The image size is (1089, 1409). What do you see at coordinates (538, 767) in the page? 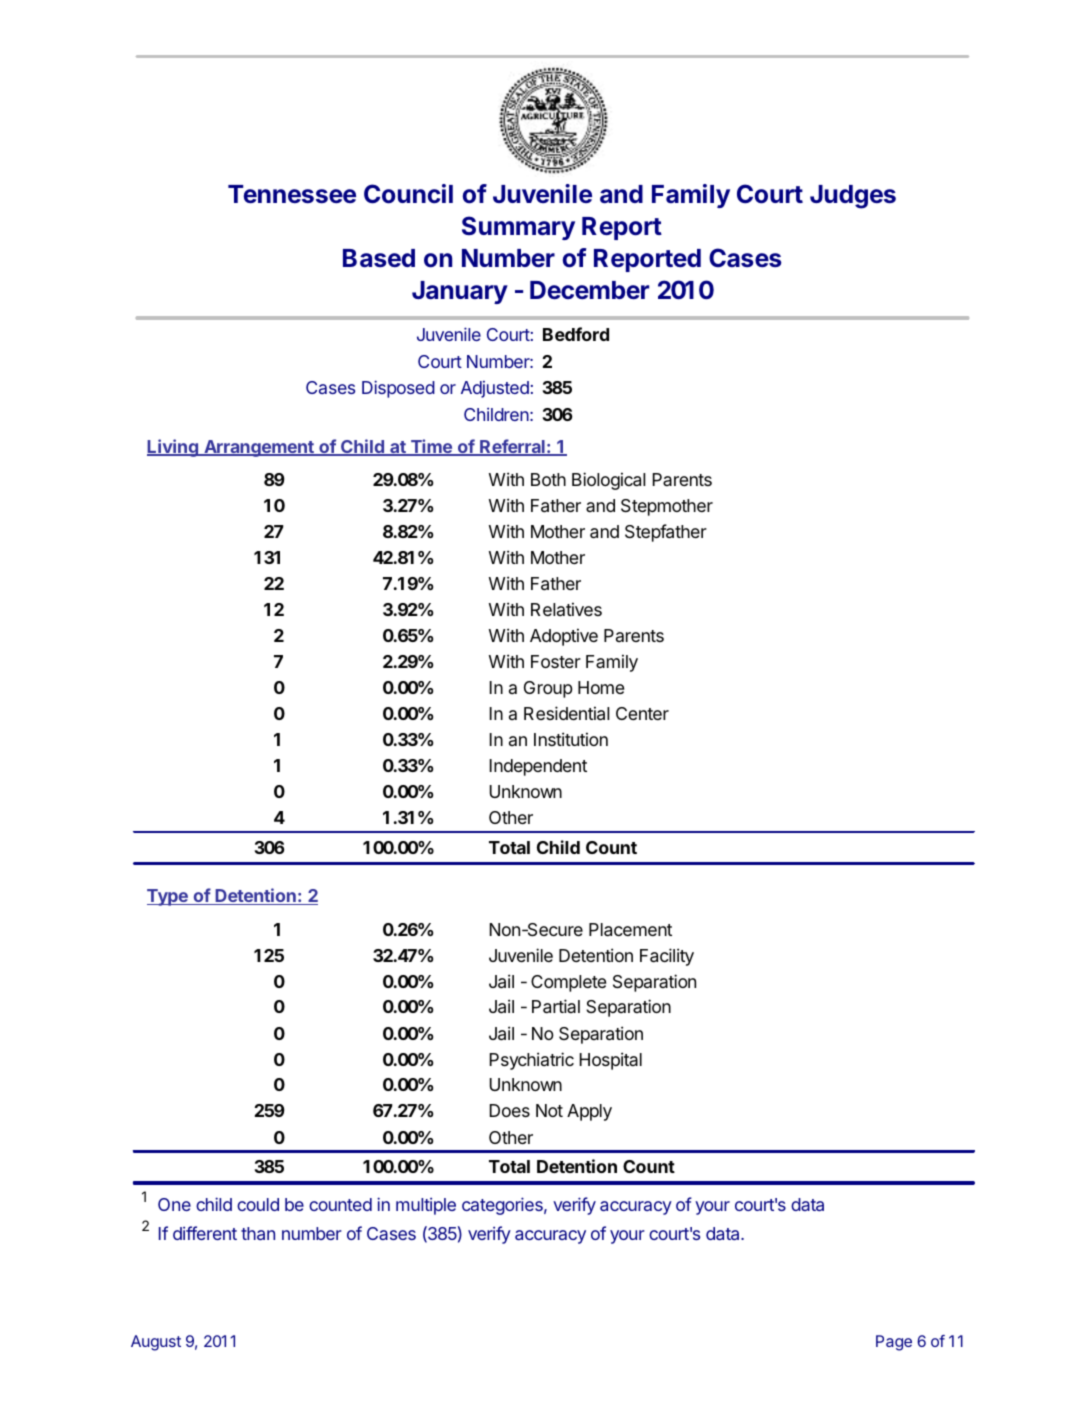
I see `Independent` at bounding box center [538, 767].
